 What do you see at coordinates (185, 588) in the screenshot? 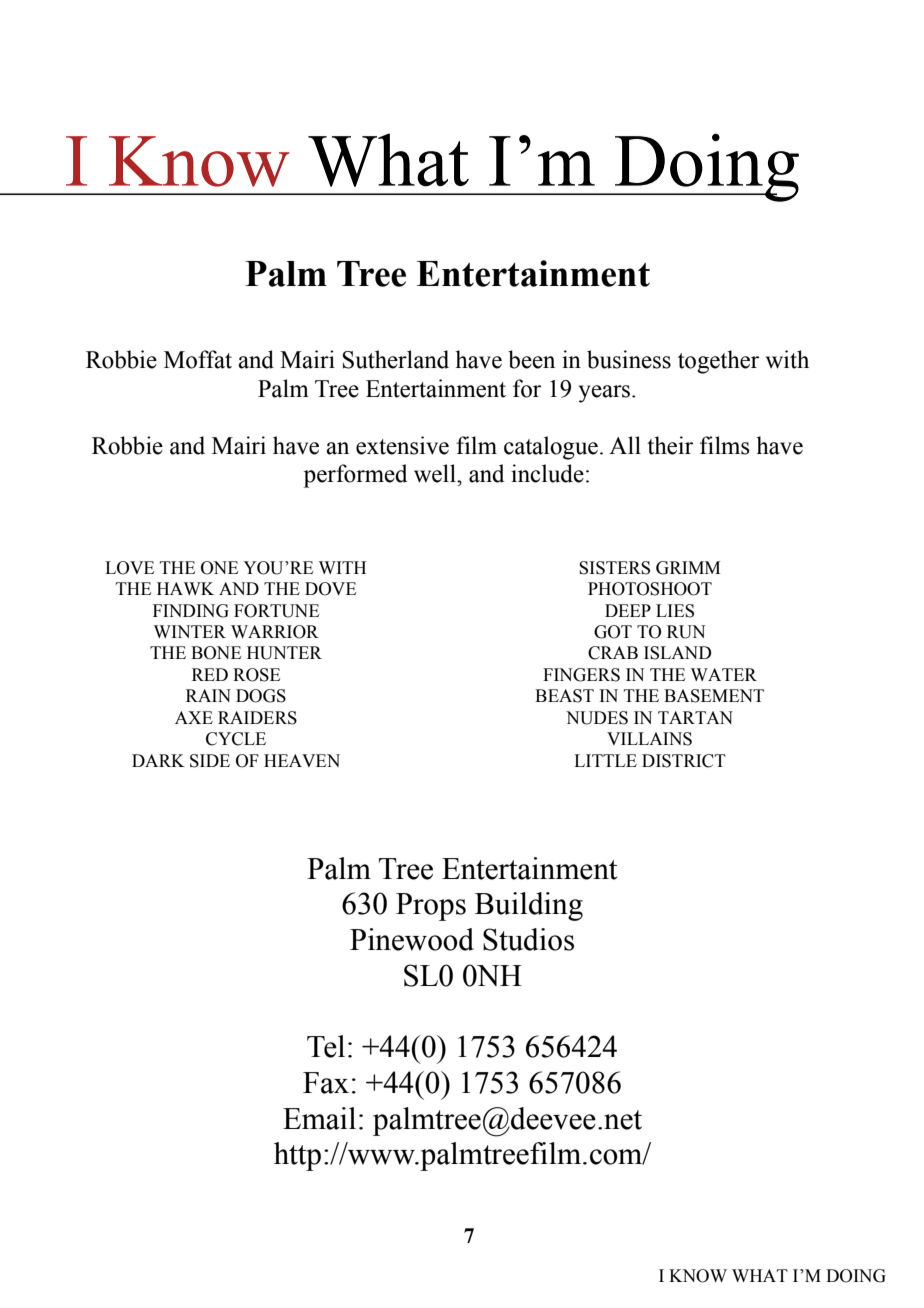
I see `HAWK` at bounding box center [185, 588].
